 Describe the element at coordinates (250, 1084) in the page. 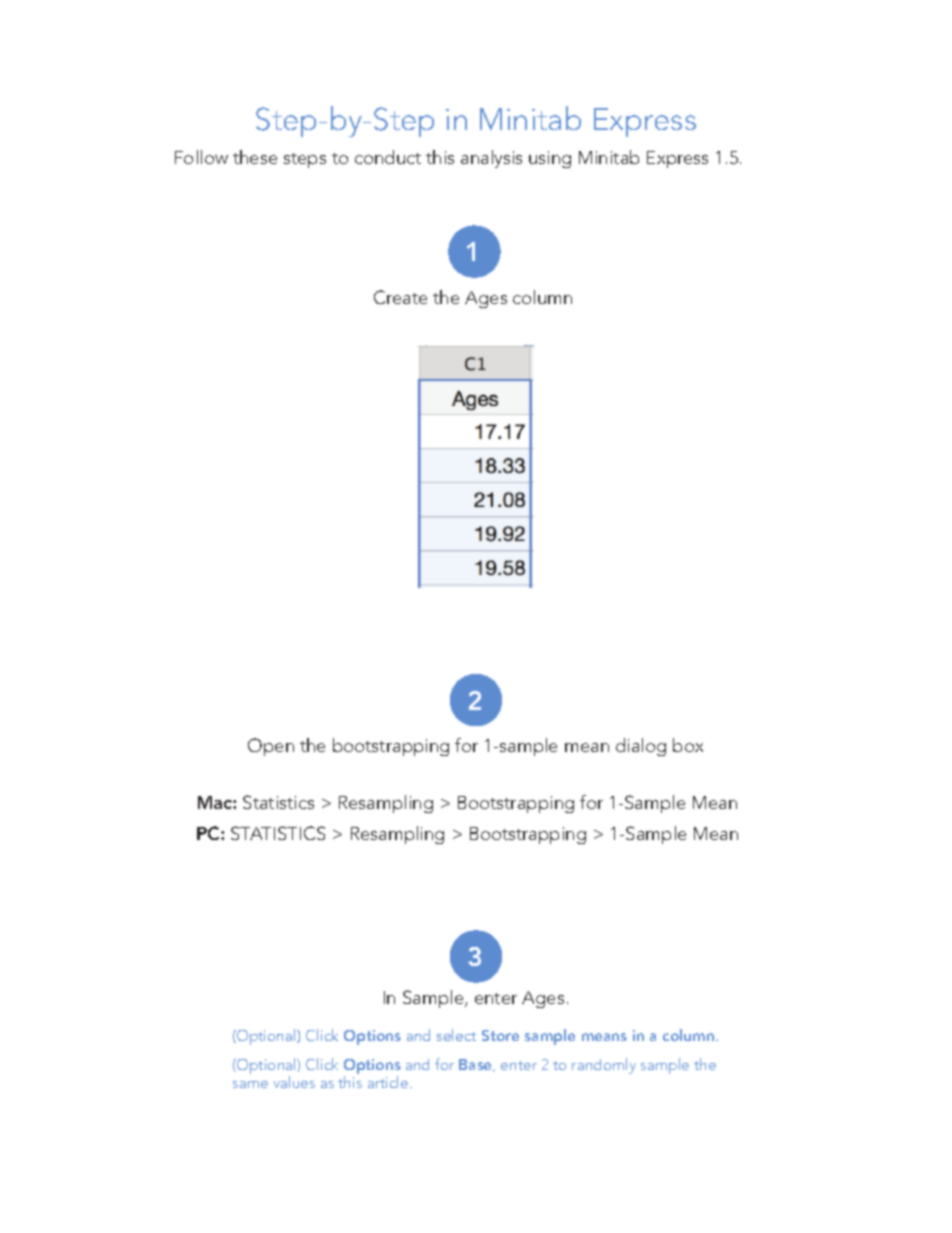

I see `same` at that location.
